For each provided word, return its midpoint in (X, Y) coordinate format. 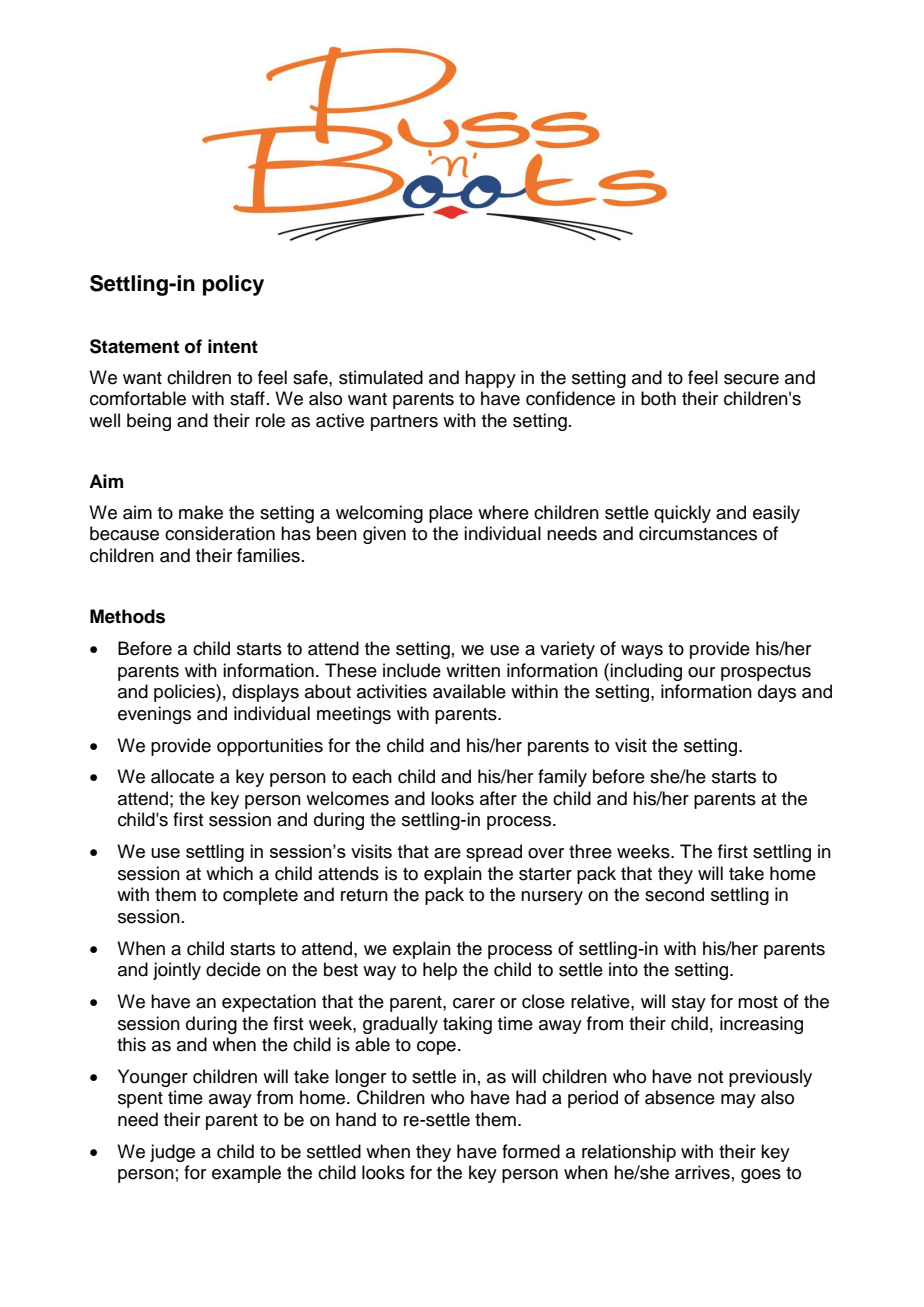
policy (233, 285)
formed (531, 1151)
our (701, 672)
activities (392, 691)
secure (751, 379)
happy (490, 379)
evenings (154, 715)
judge (172, 1153)
